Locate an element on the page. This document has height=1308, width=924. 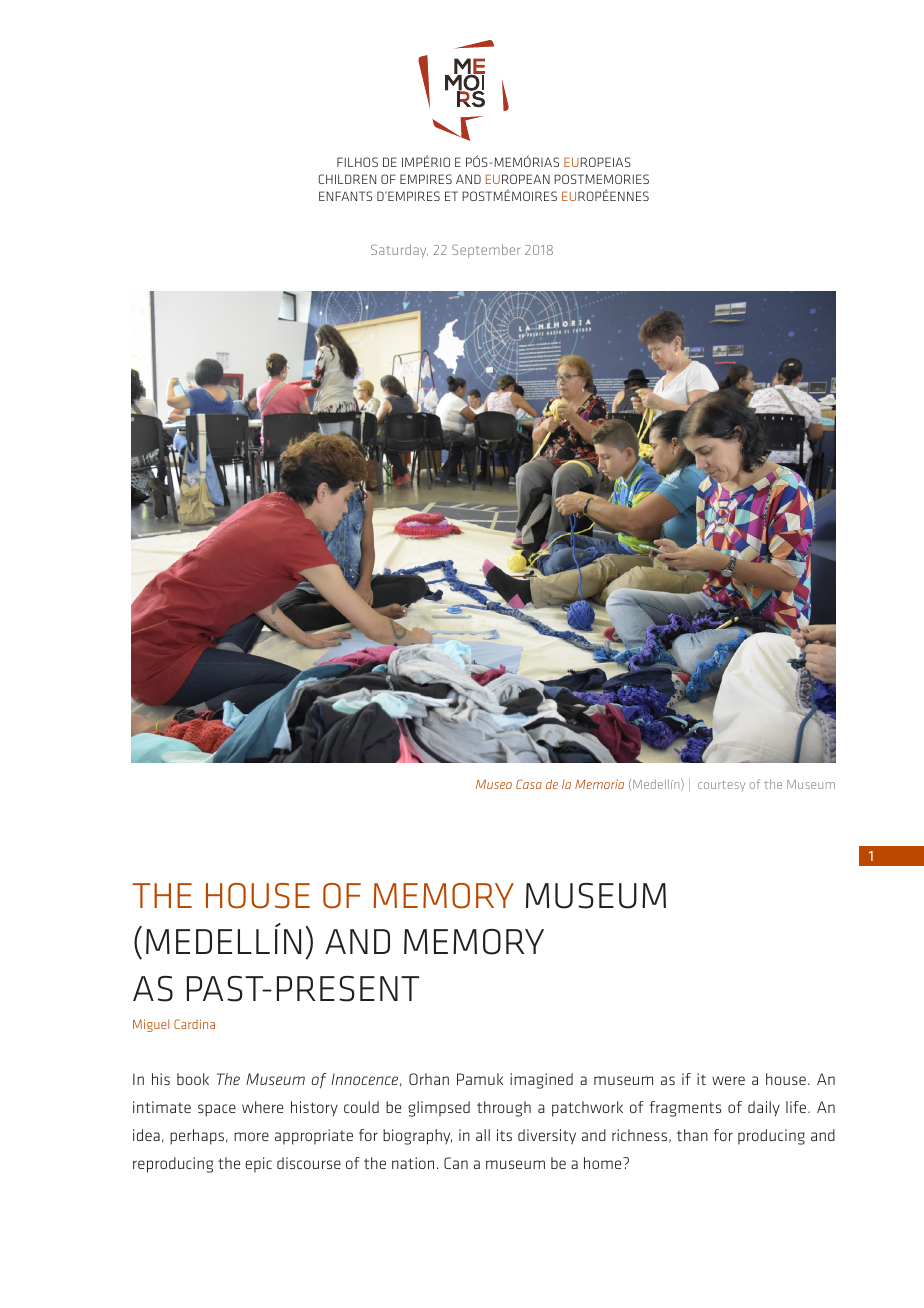
September is located at coordinates (486, 251).
